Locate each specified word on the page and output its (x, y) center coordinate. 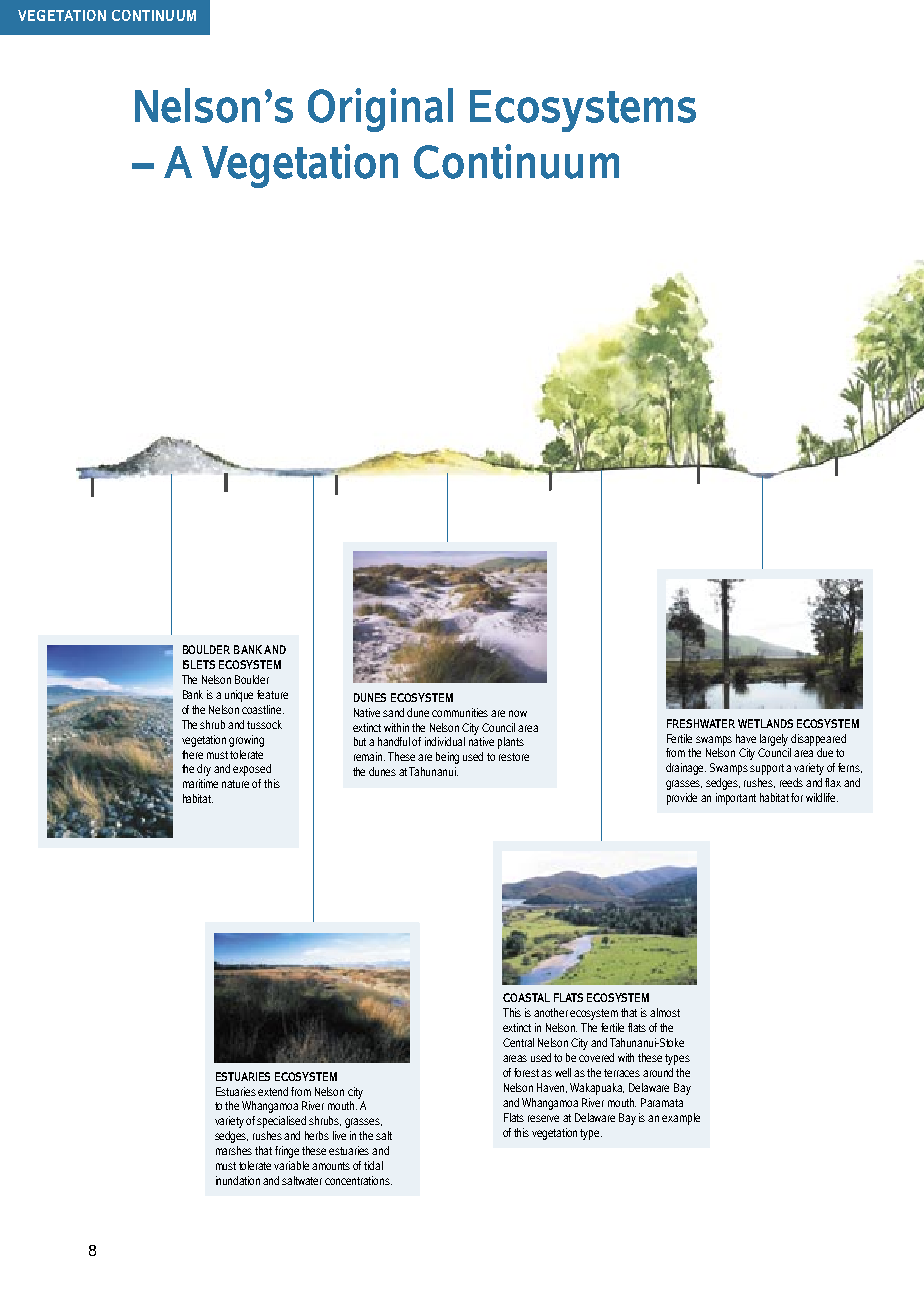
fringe (287, 1152)
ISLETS (199, 664)
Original (380, 110)
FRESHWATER (701, 723)
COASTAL (526, 997)
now (518, 713)
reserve (543, 1118)
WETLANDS (765, 723)
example (681, 1119)
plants (511, 743)
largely (774, 740)
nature (235, 784)
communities (460, 712)
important (736, 799)
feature (272, 694)
